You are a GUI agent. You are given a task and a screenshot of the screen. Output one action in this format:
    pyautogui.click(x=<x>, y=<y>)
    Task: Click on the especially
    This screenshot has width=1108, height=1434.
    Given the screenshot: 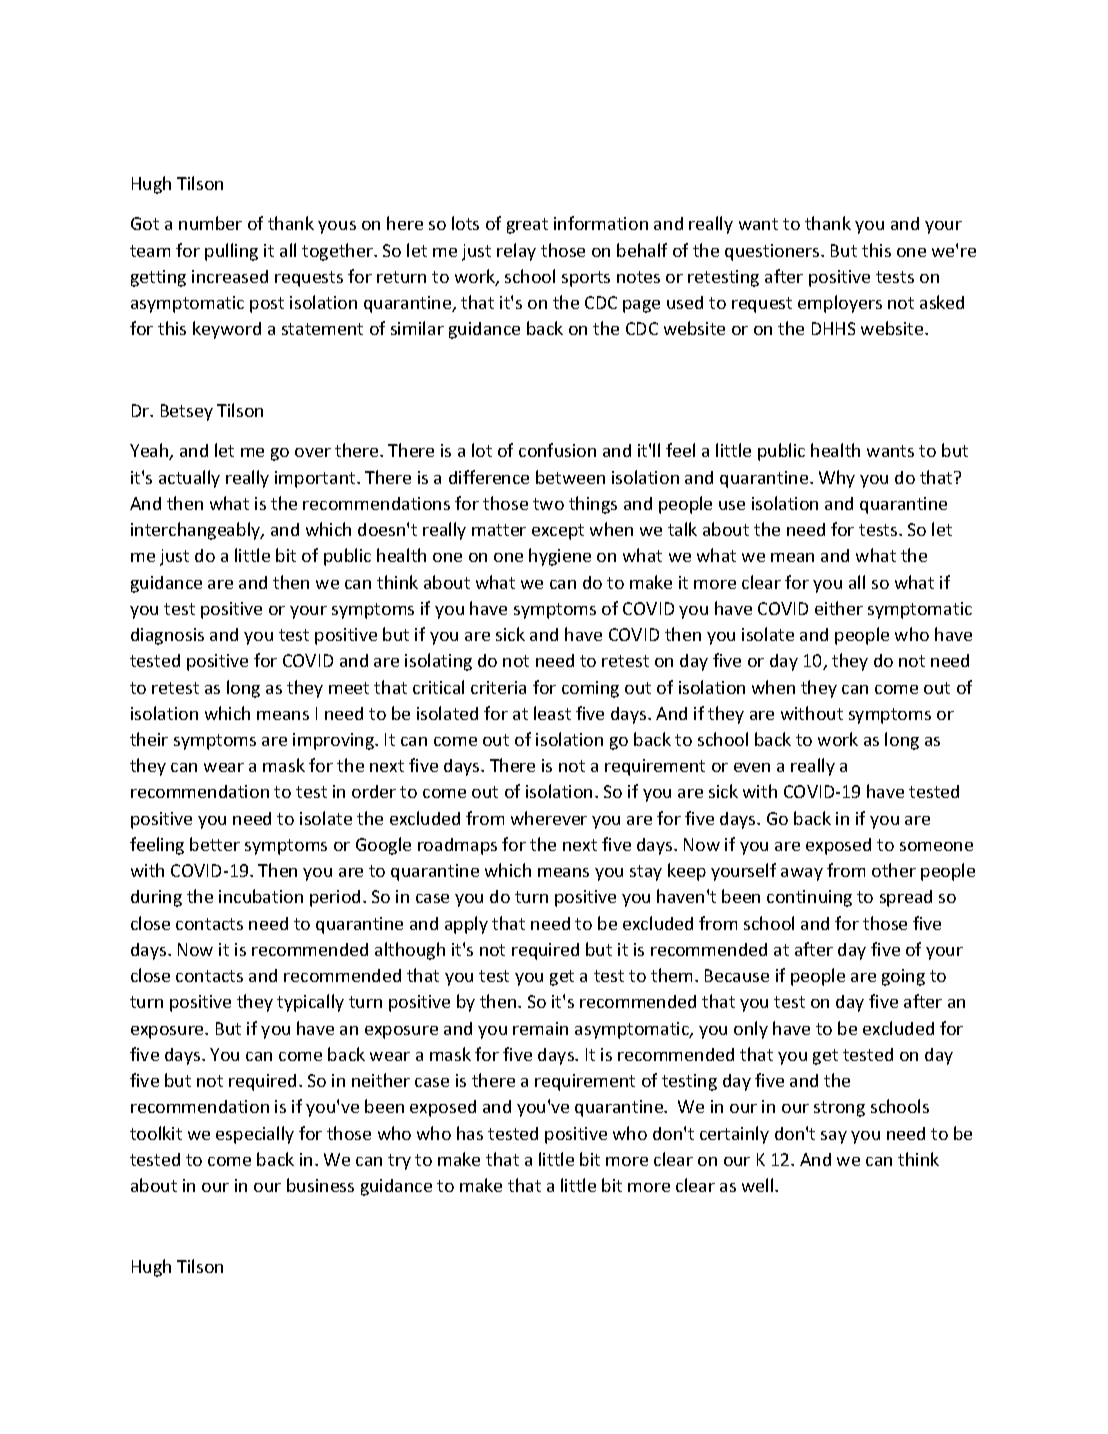 What is the action you would take?
    pyautogui.click(x=255, y=1135)
